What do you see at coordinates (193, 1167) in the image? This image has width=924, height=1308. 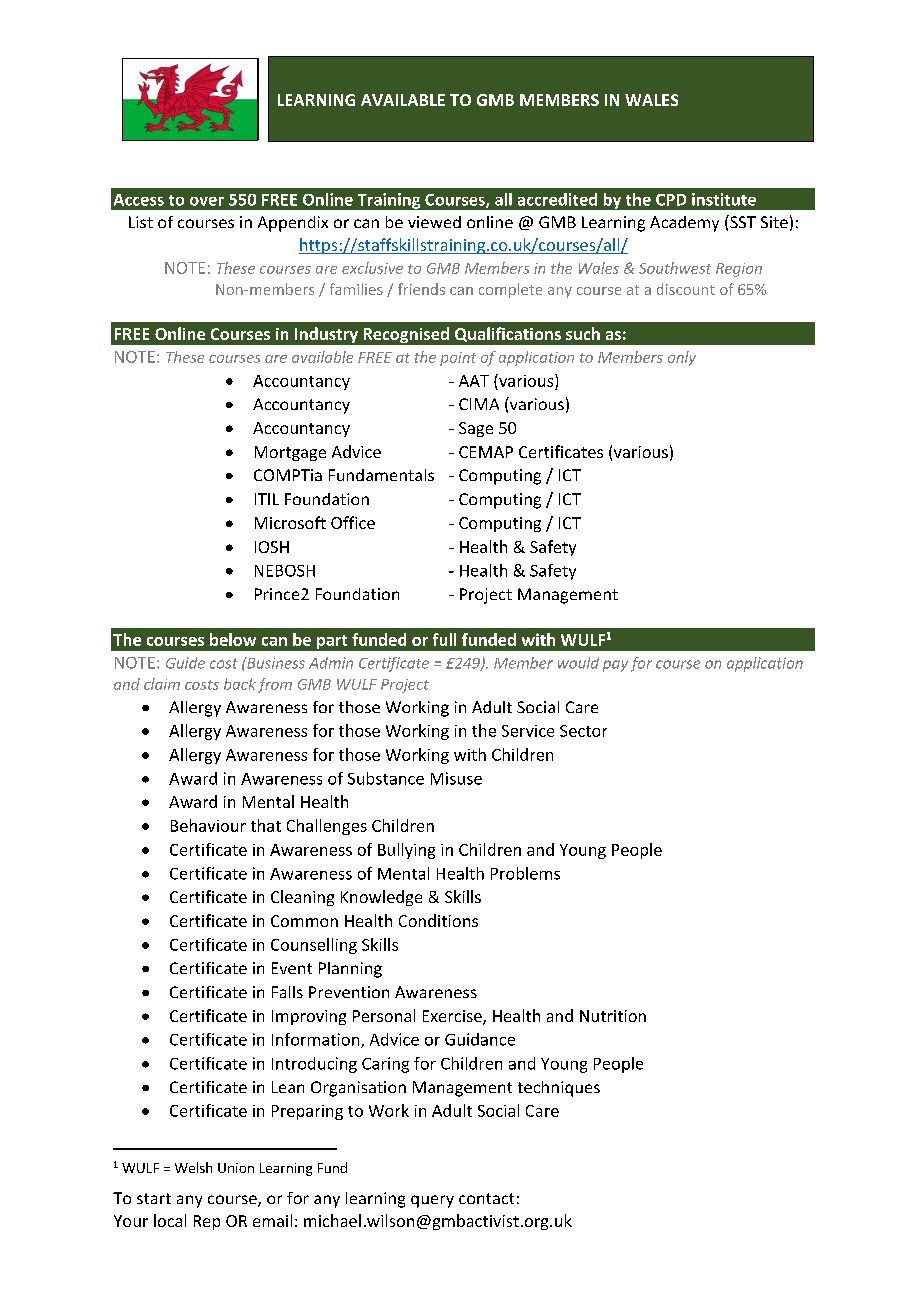 I see `Welsh` at bounding box center [193, 1167].
